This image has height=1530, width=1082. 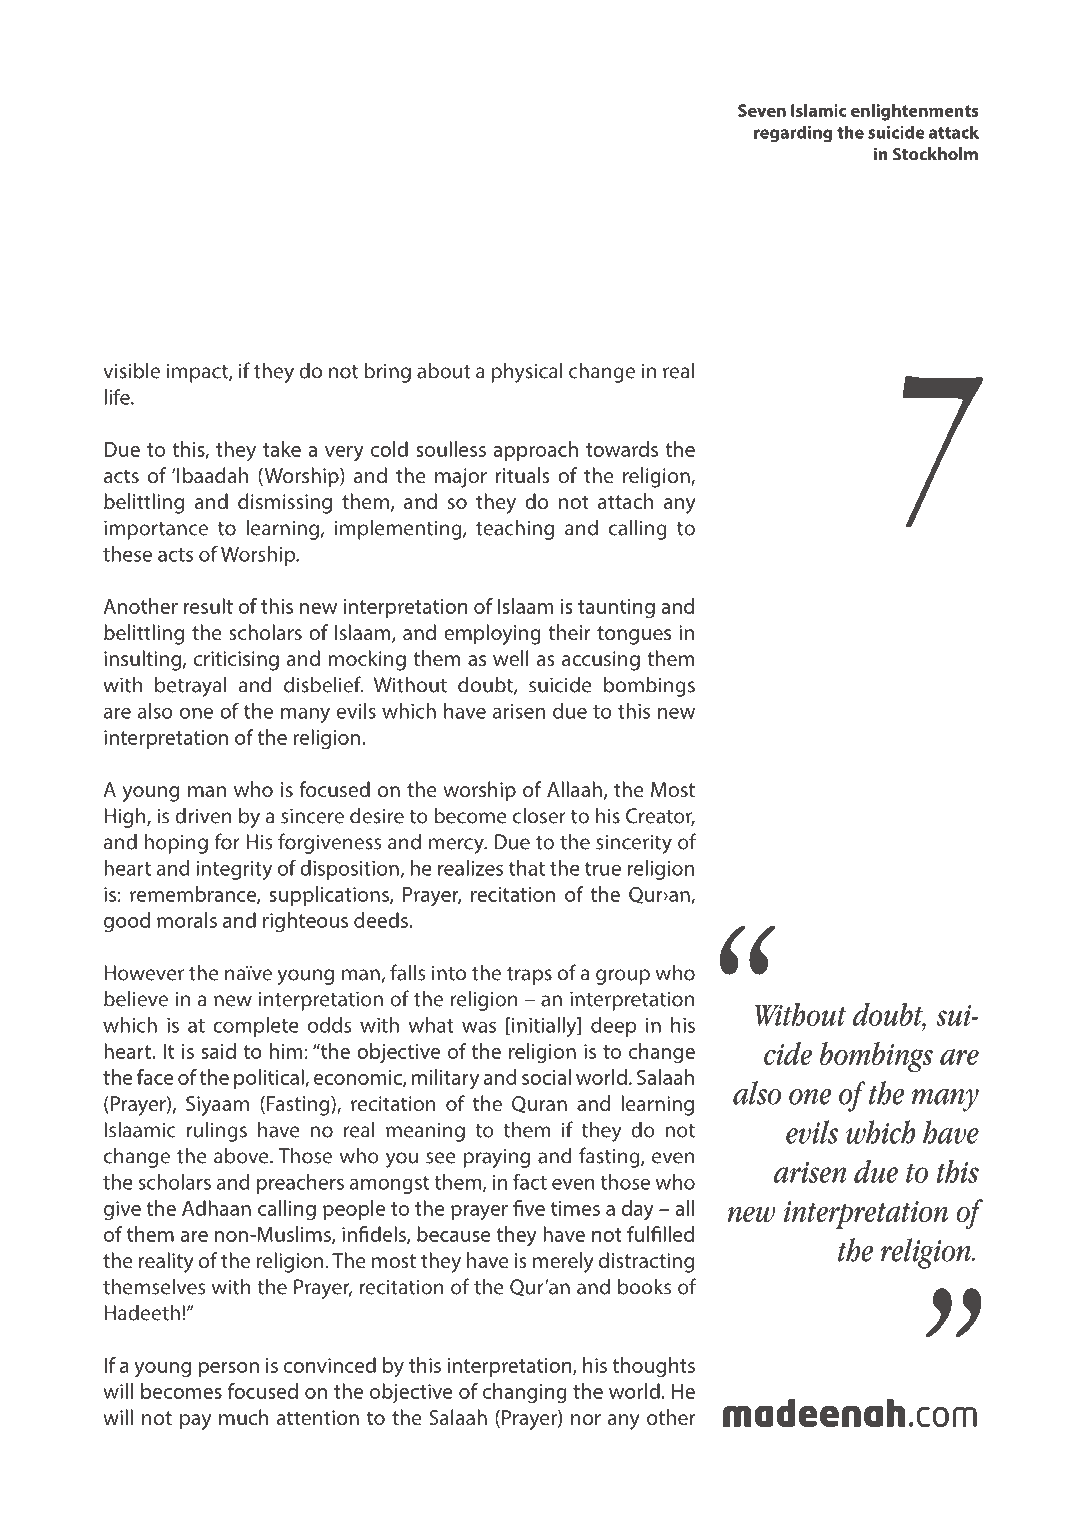 I want to click on visible, so click(x=131, y=370).
